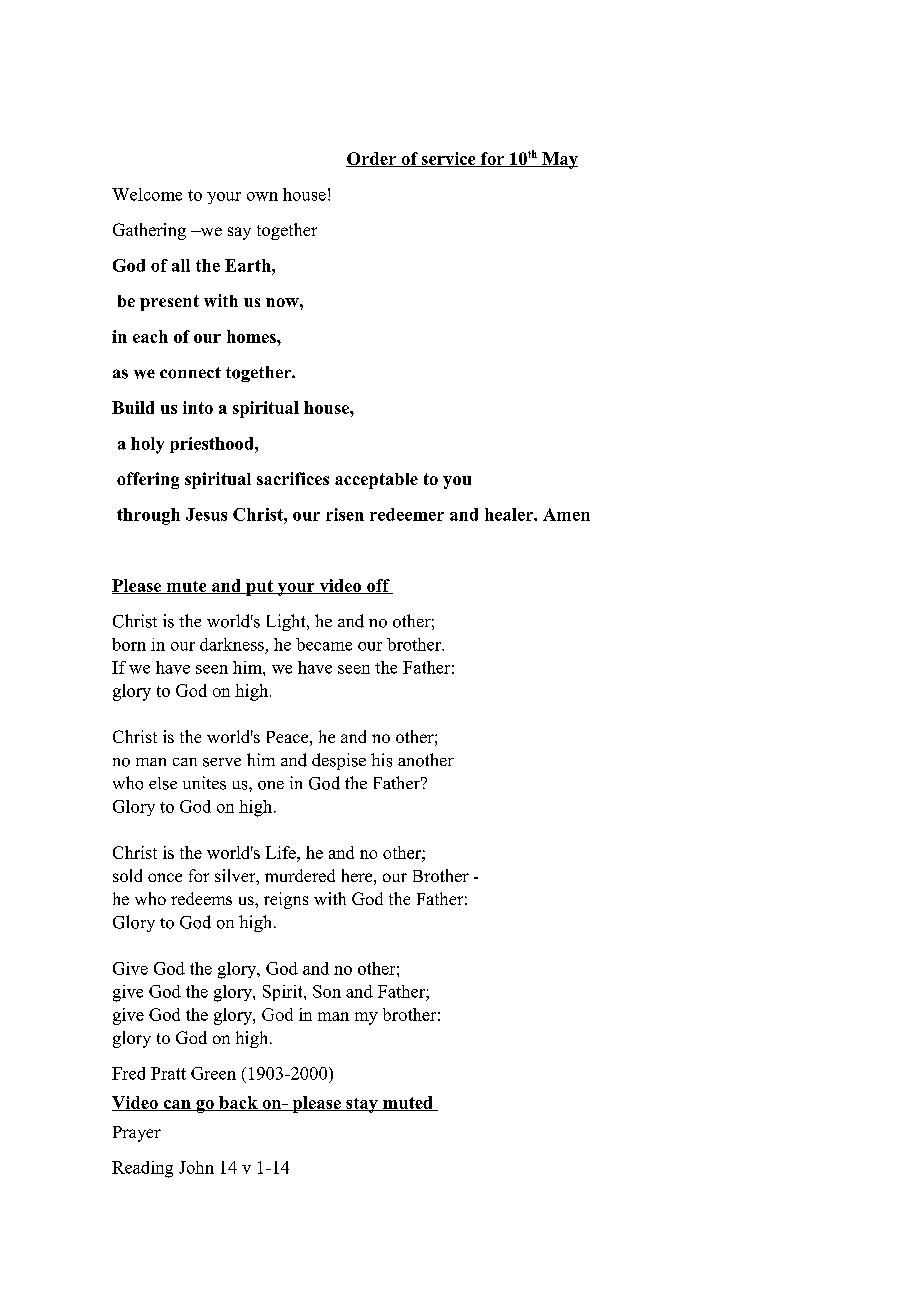 This document has width=924, height=1308. Describe the element at coordinates (147, 194) in the document. I see `Welcome` at that location.
